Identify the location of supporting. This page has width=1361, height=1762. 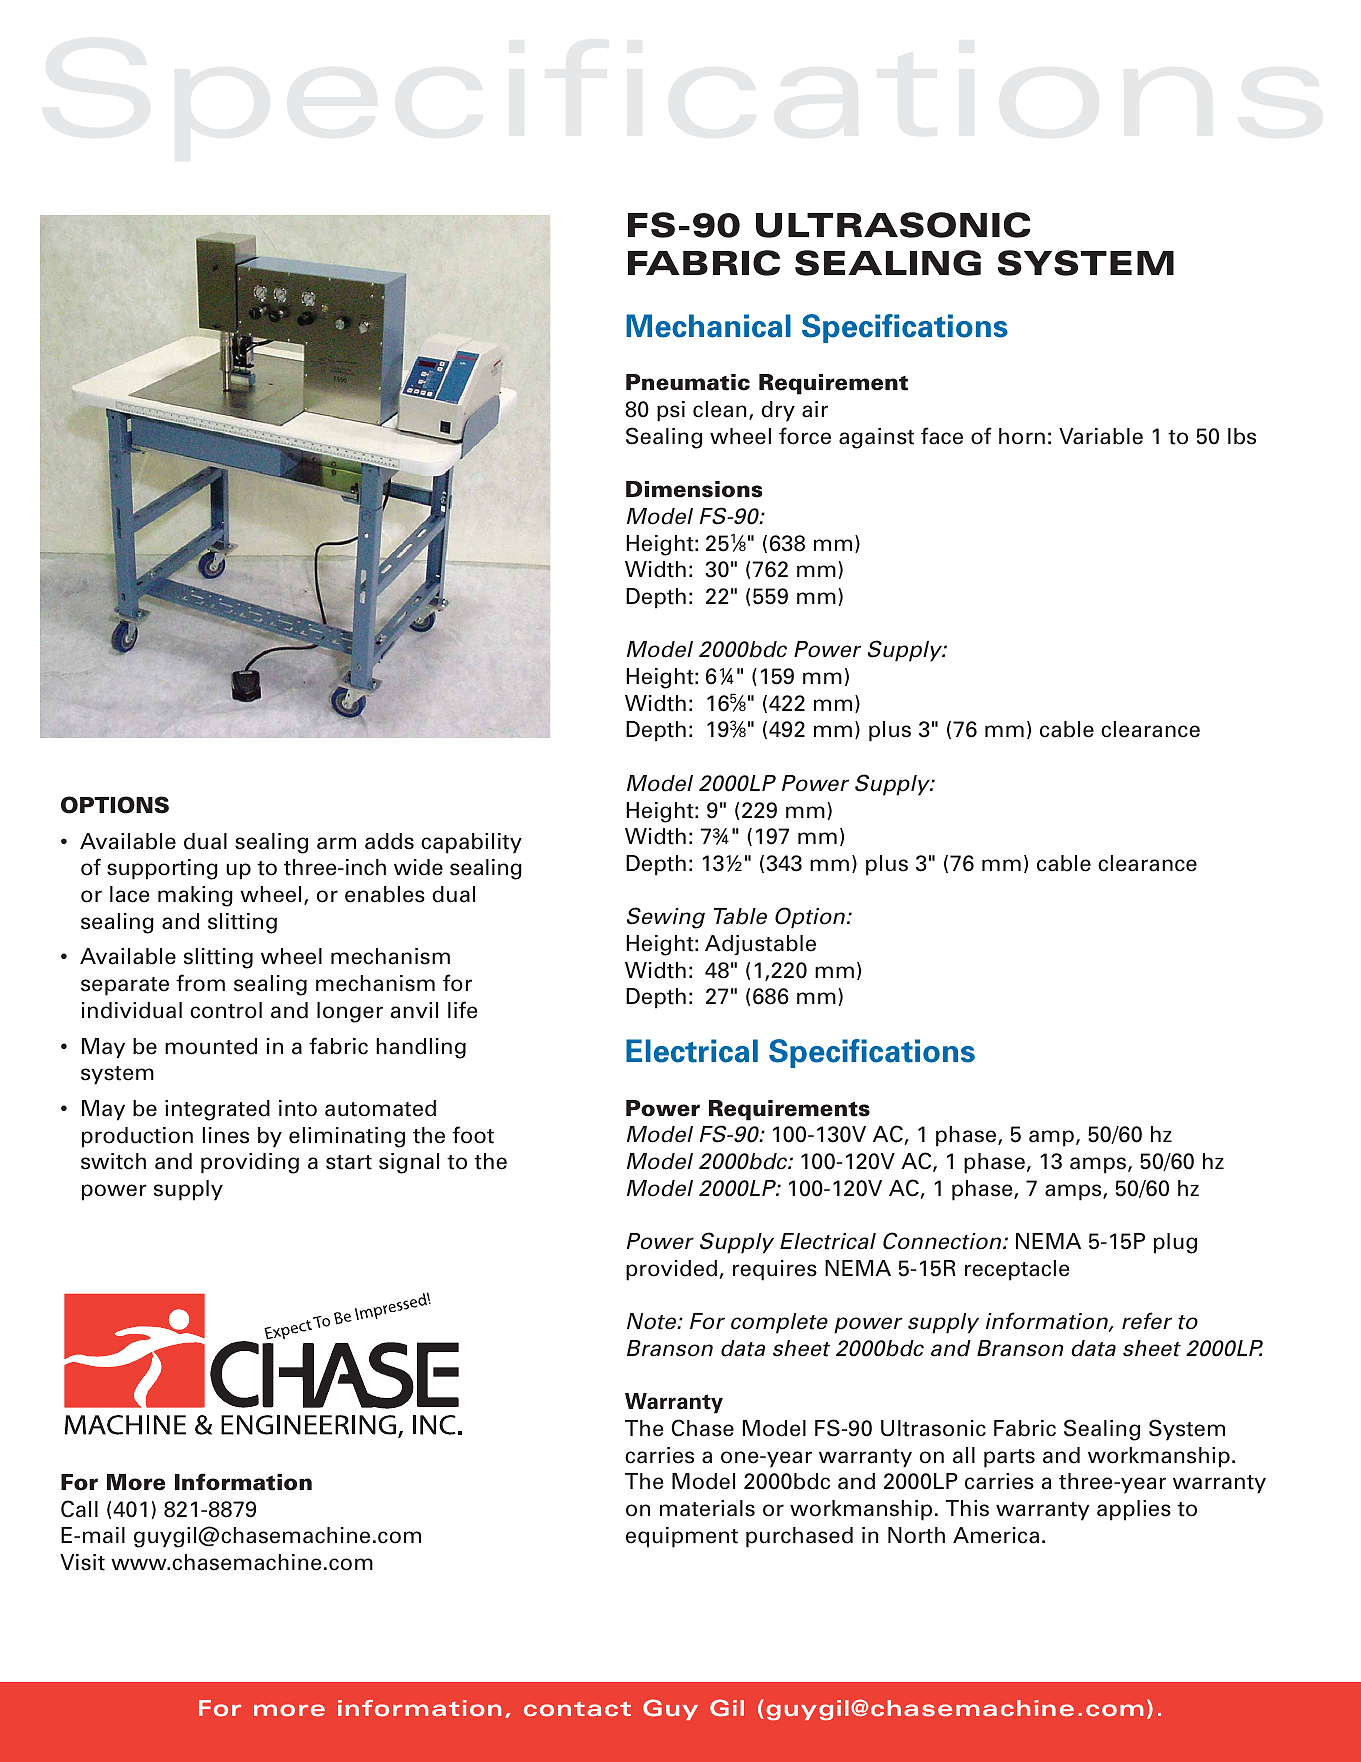
(162, 869).
